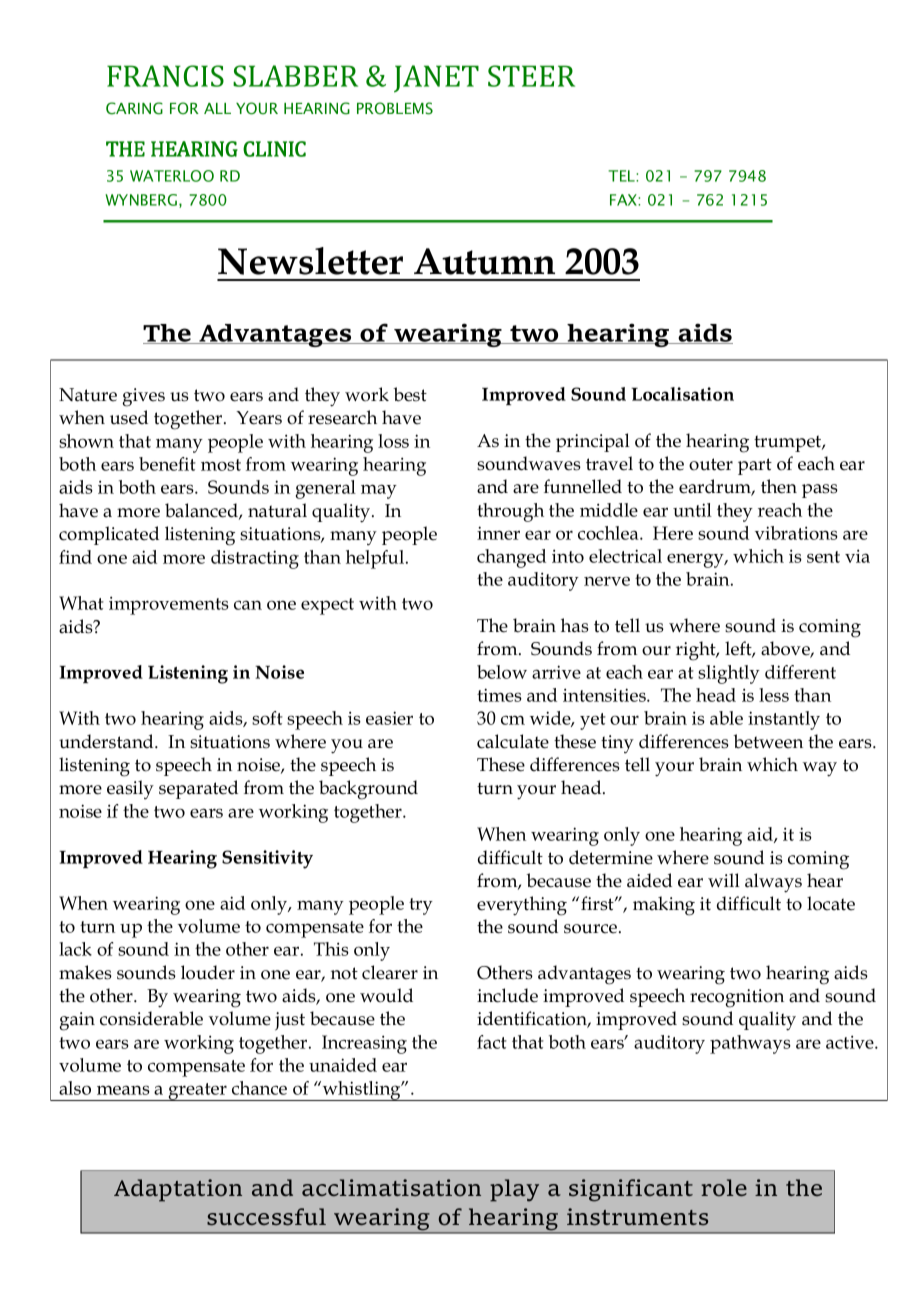 The width and height of the screenshot is (924, 1308). What do you see at coordinates (368, 790) in the screenshot?
I see `background` at bounding box center [368, 790].
